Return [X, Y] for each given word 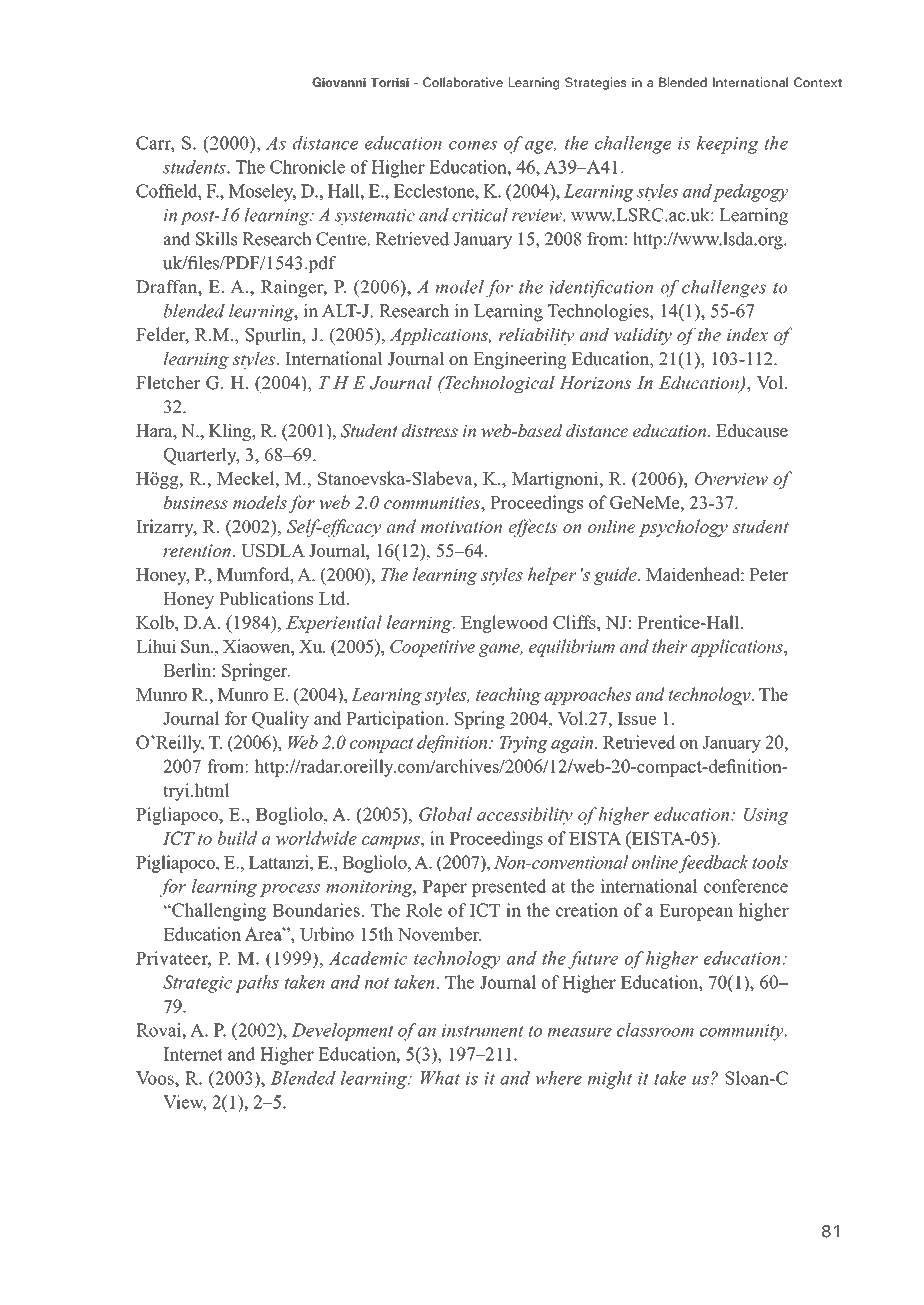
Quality [280, 720]
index [747, 334]
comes [473, 145]
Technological [499, 384]
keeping [727, 145]
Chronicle [307, 167]
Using [766, 816]
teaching [508, 696]
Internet [193, 1054]
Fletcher [168, 382]
